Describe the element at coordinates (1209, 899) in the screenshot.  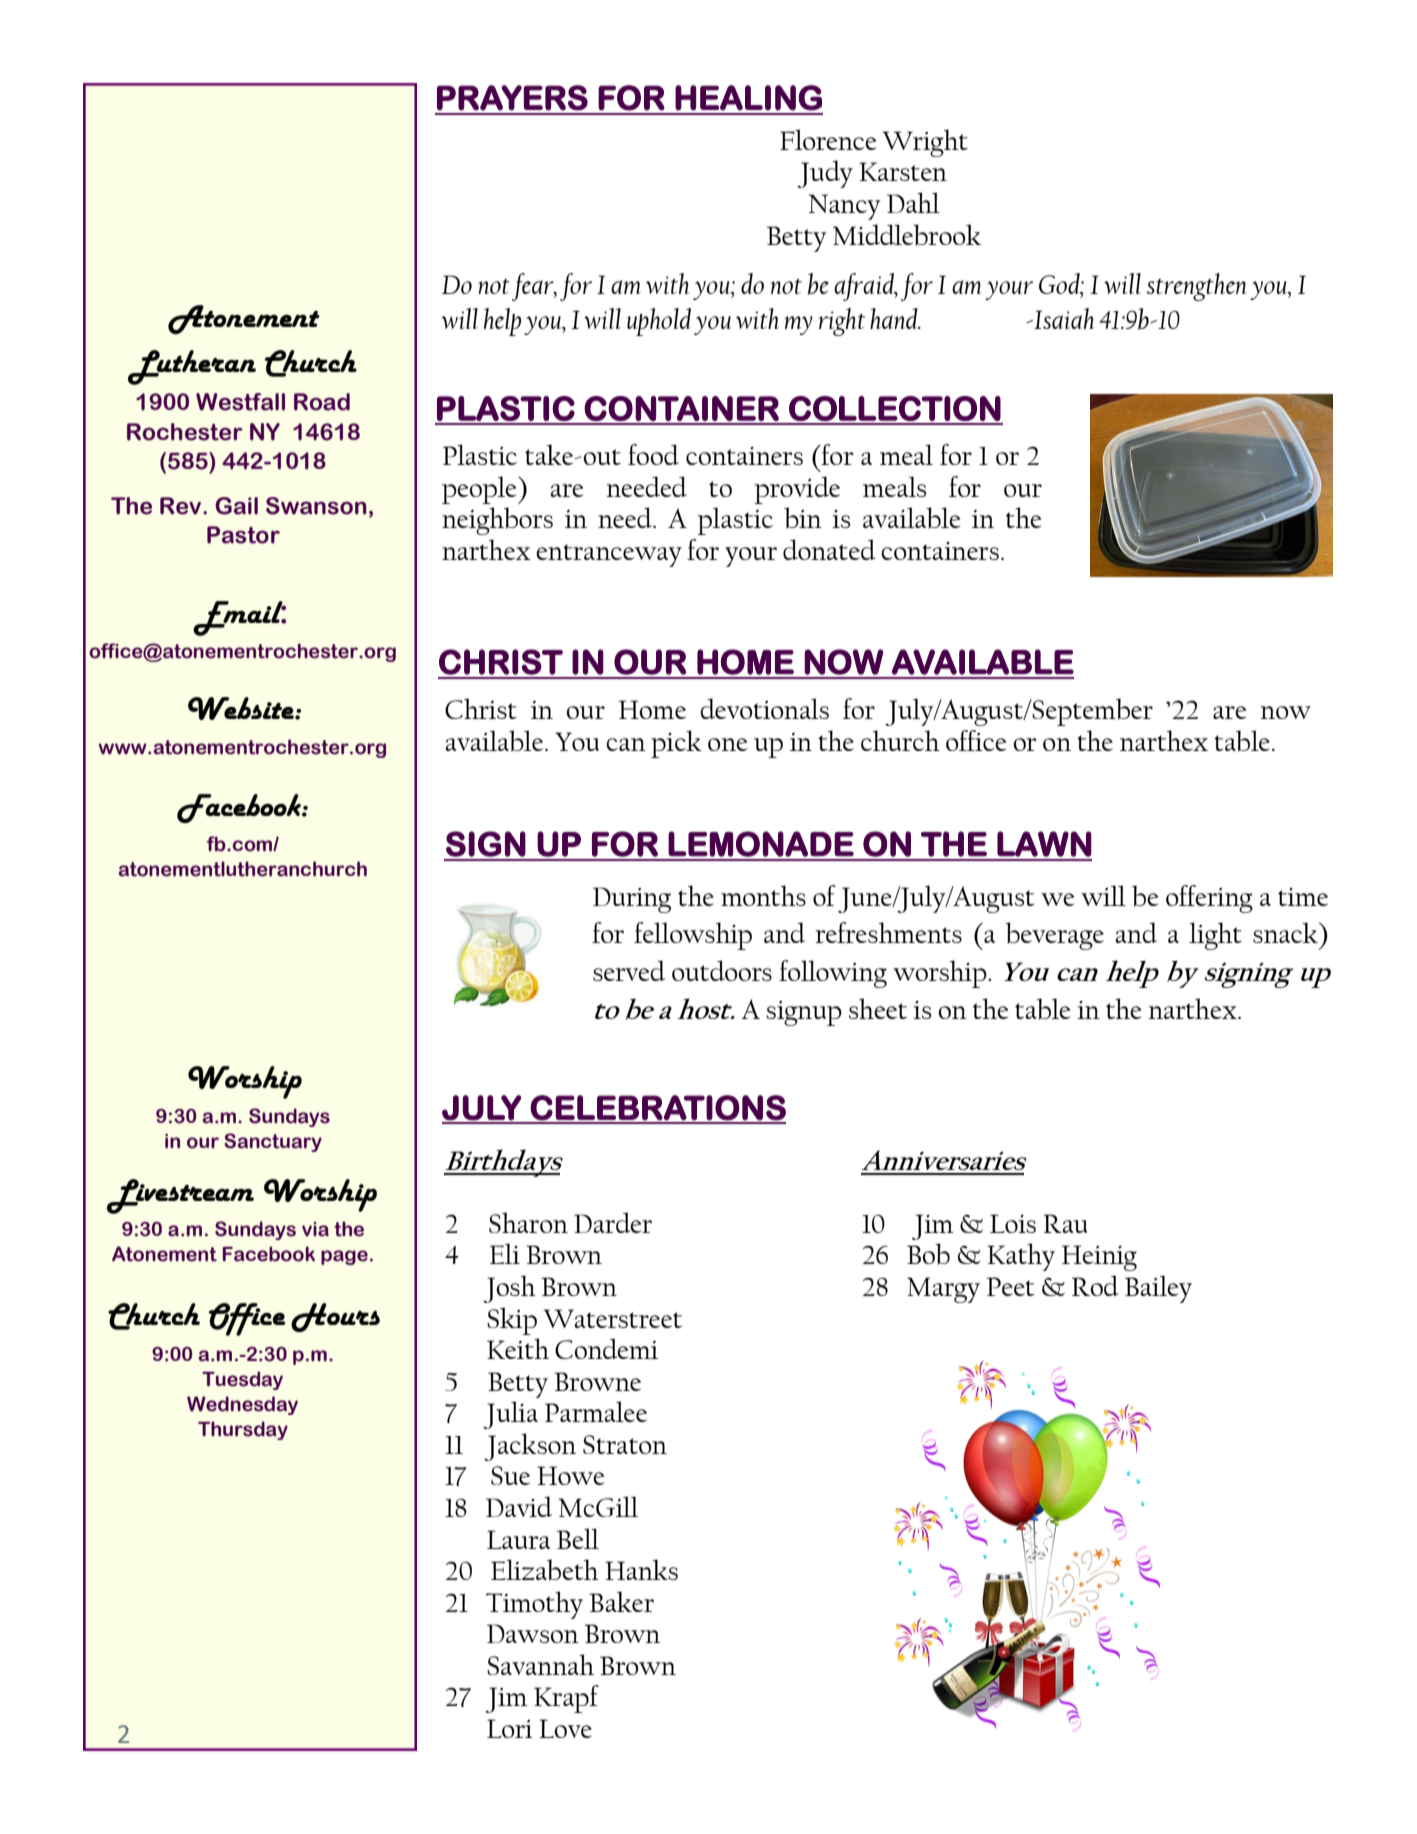
I see `offering` at that location.
